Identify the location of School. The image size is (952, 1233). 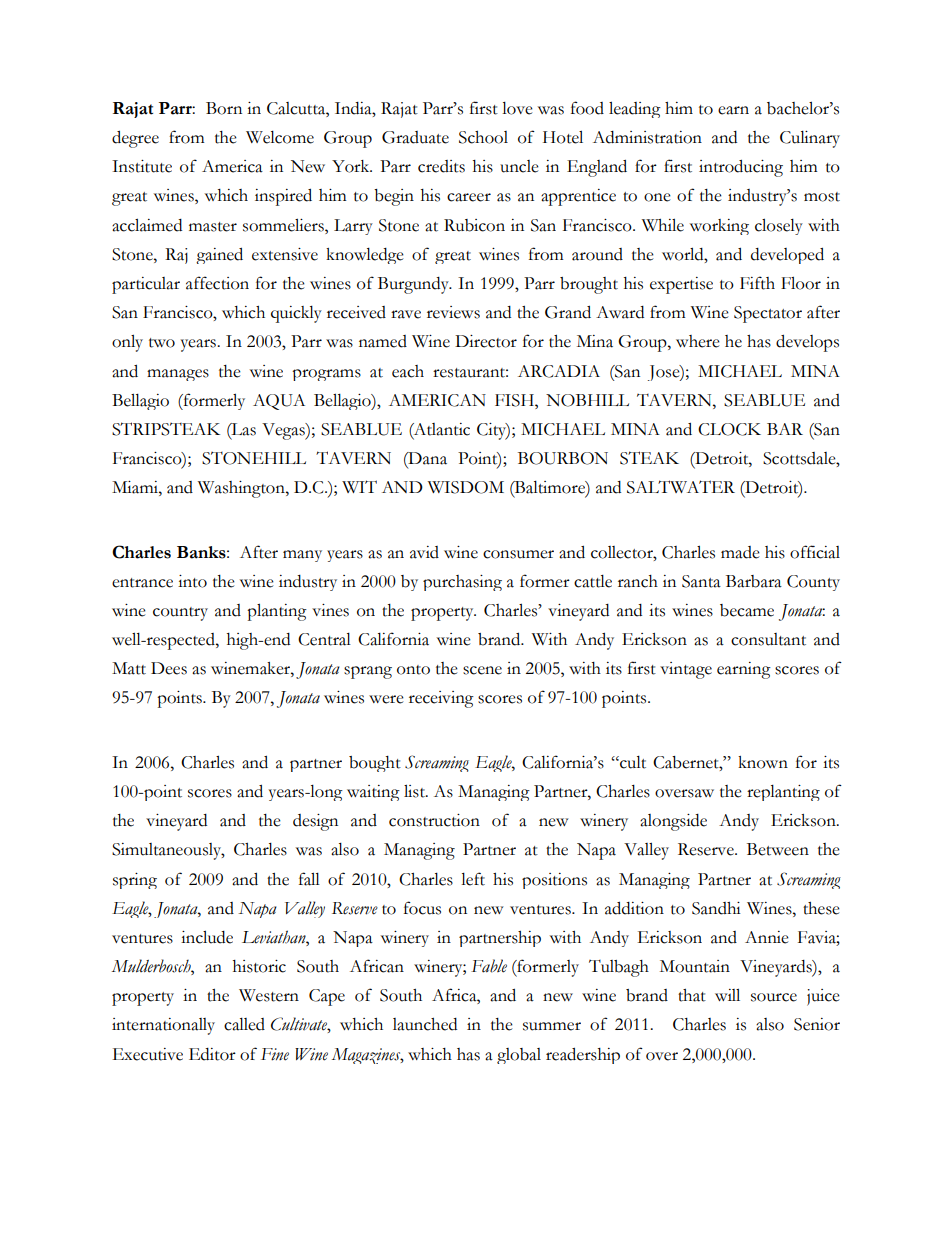
(483, 137).
